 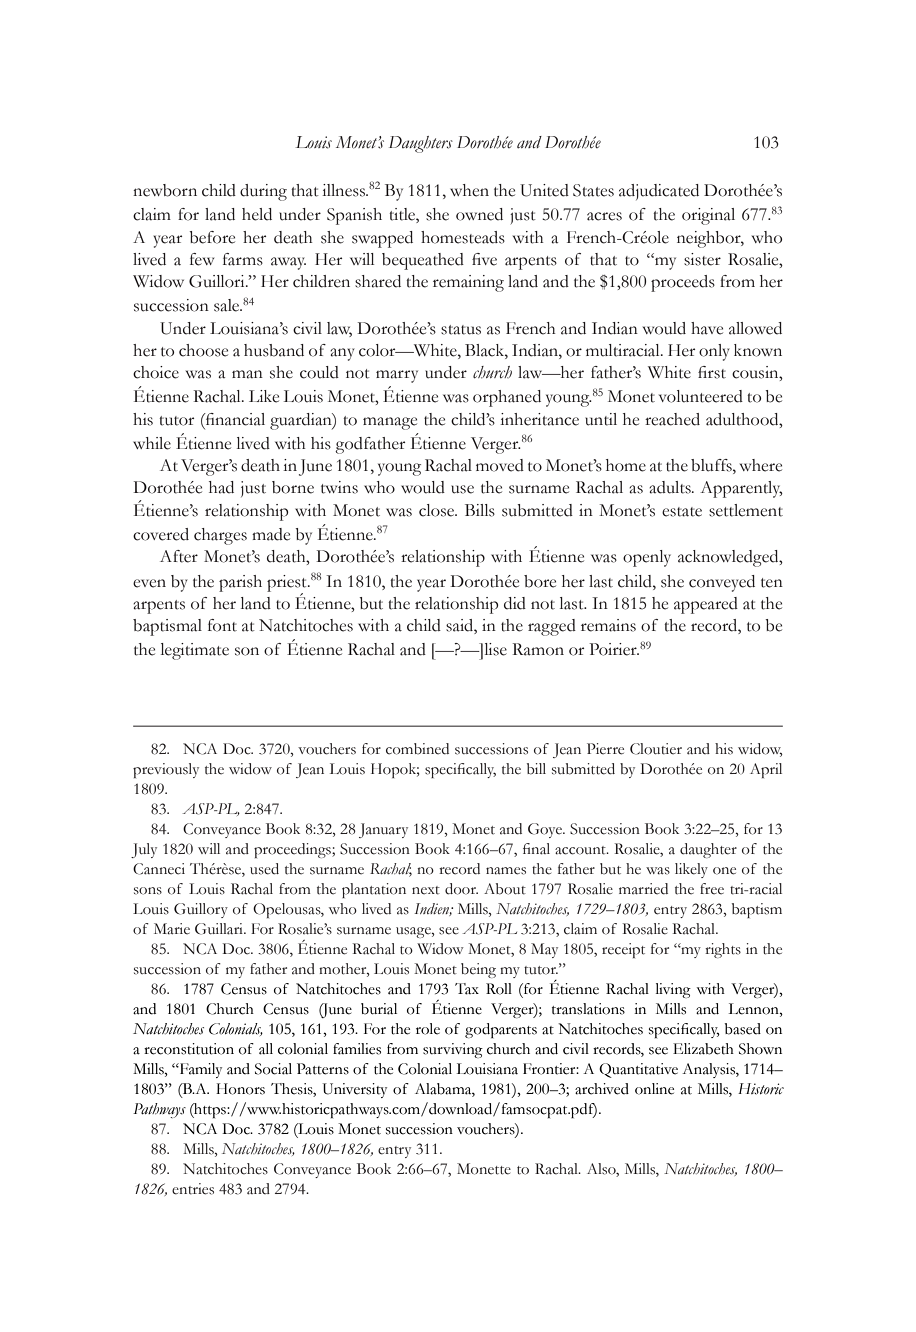 I want to click on rights, so click(x=723, y=950).
